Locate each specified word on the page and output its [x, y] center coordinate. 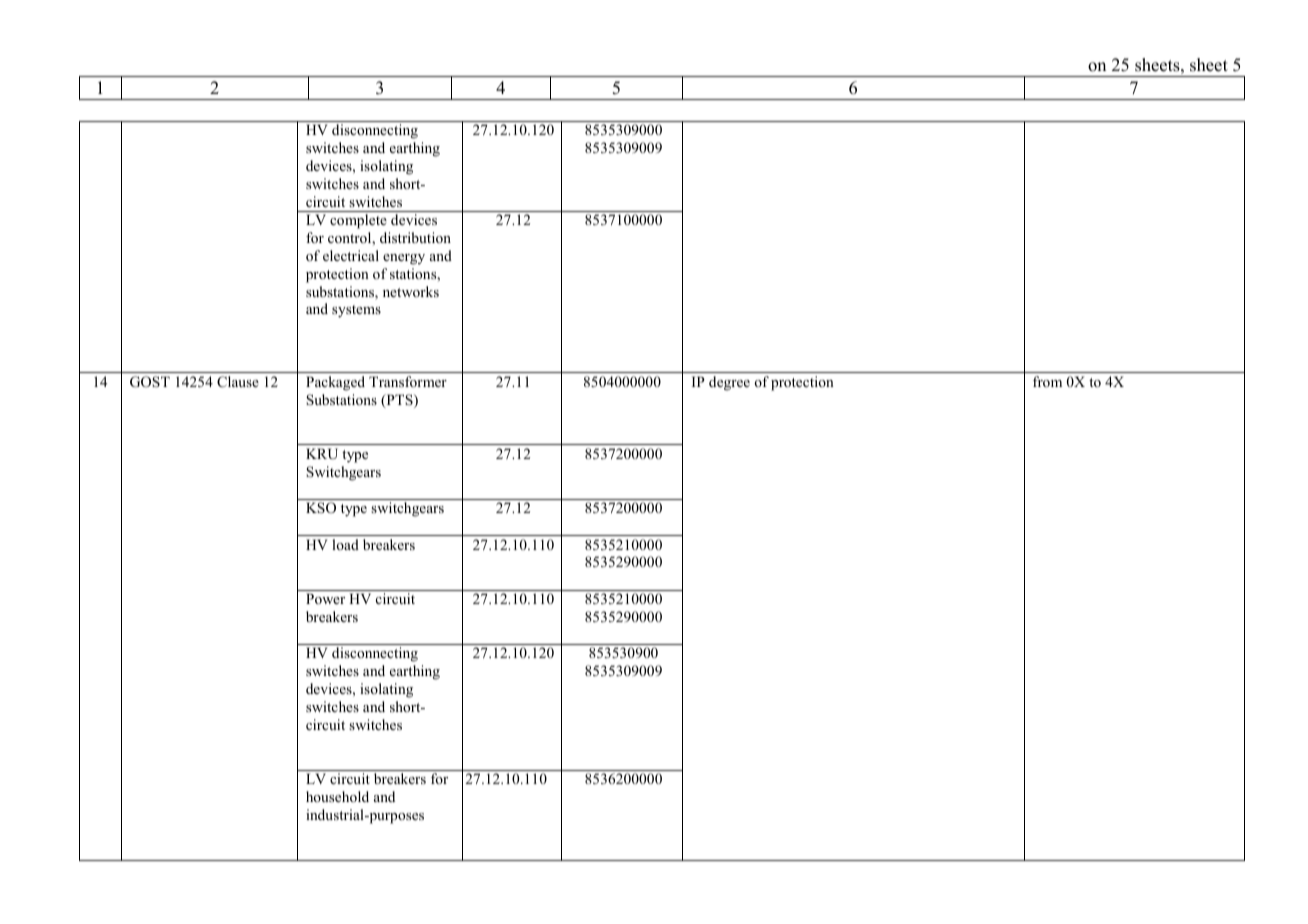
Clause [238, 382]
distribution [415, 237]
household [337, 796]
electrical [351, 255]
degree [729, 383]
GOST [150, 382]
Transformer [408, 381]
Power [325, 598]
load [345, 544]
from [1047, 381]
